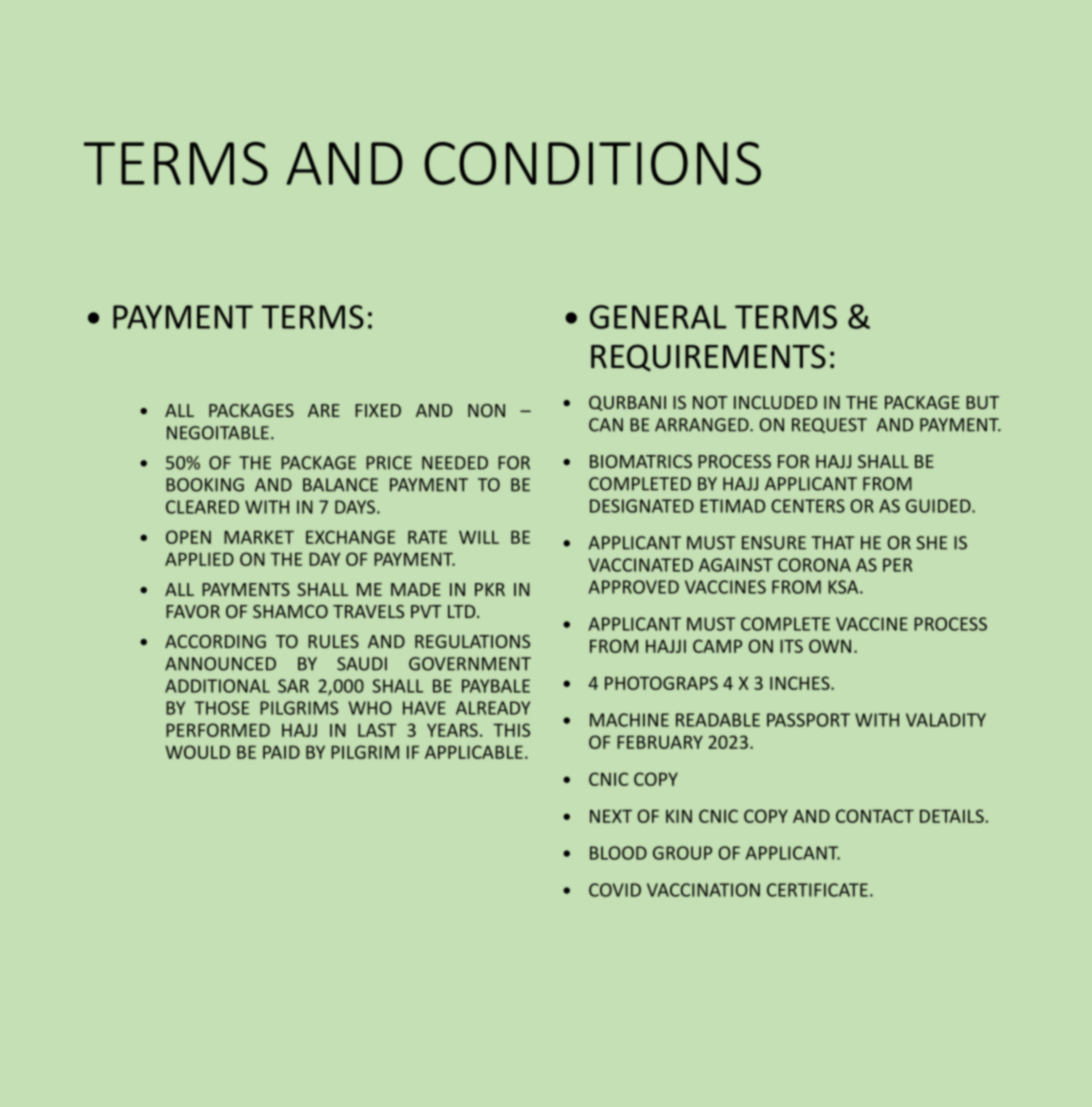 Image resolution: width=1092 pixels, height=1107 pixels. I want to click on FIXED, so click(378, 410).
